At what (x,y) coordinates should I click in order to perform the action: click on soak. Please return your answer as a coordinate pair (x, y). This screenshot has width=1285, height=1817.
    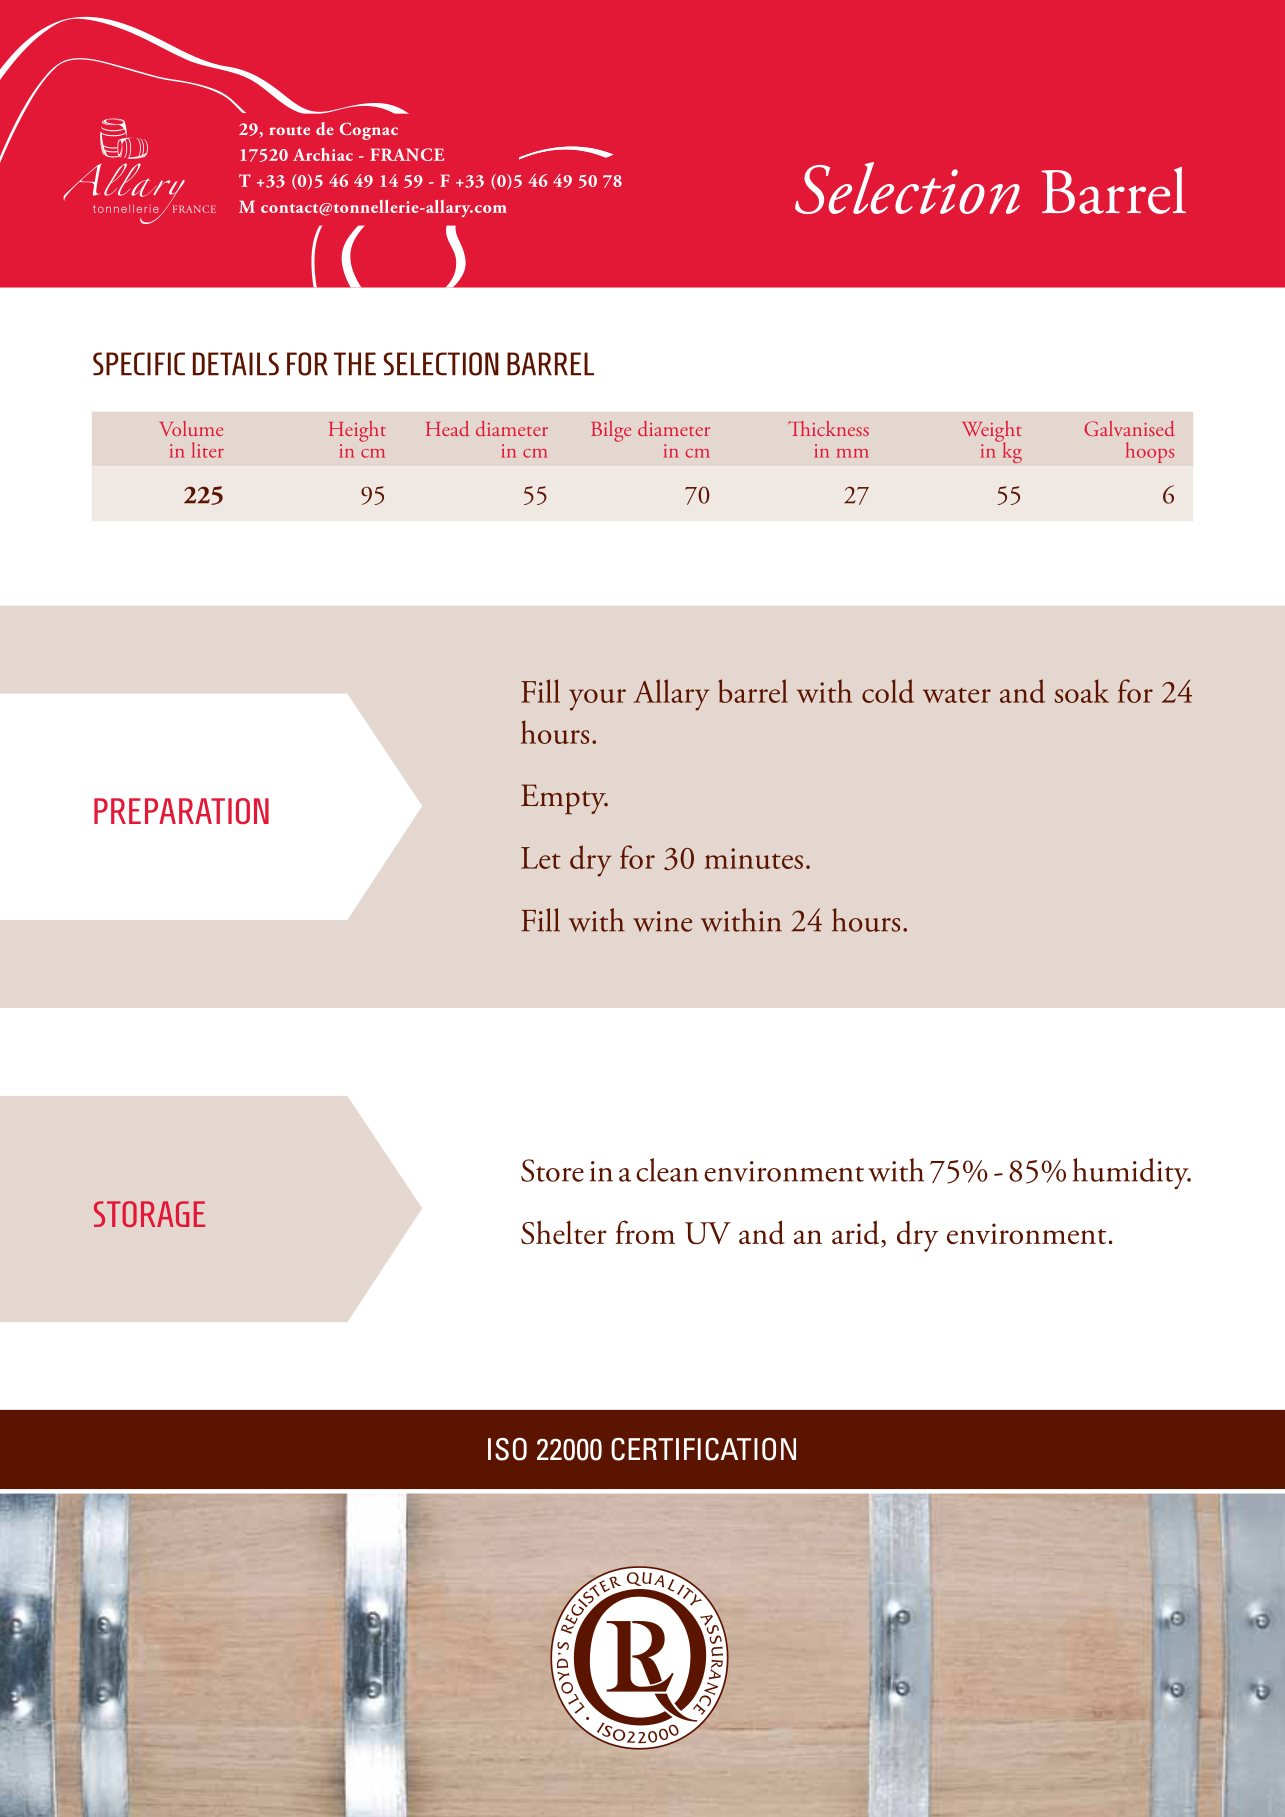
    Looking at the image, I should click on (1082, 691).
